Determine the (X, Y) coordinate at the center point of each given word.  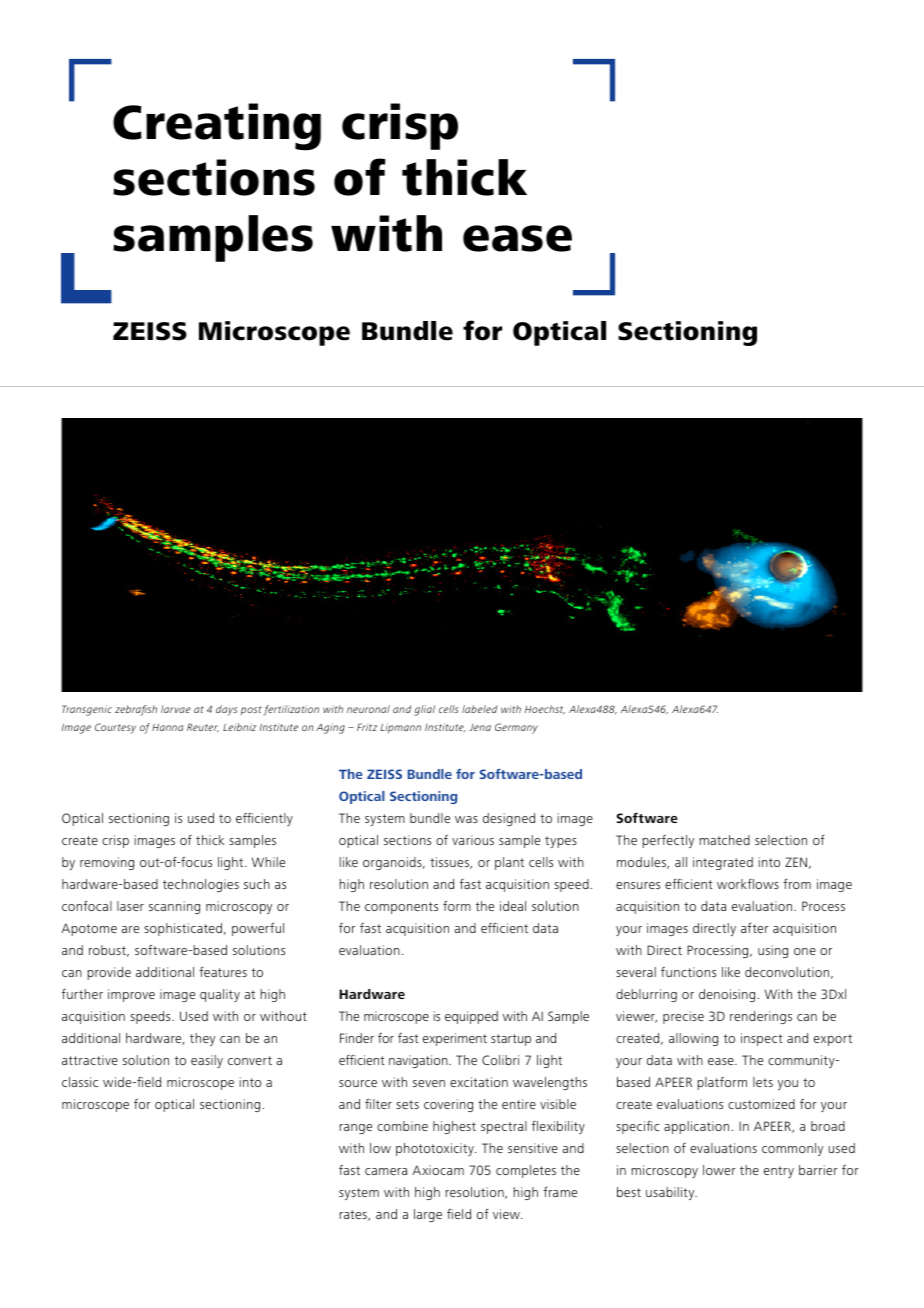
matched (724, 840)
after (755, 928)
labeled (480, 709)
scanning (174, 907)
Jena (480, 727)
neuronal (368, 709)
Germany (516, 728)
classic (80, 1082)
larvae (176, 709)
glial (424, 710)
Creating (217, 127)
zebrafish (136, 710)
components (401, 908)
